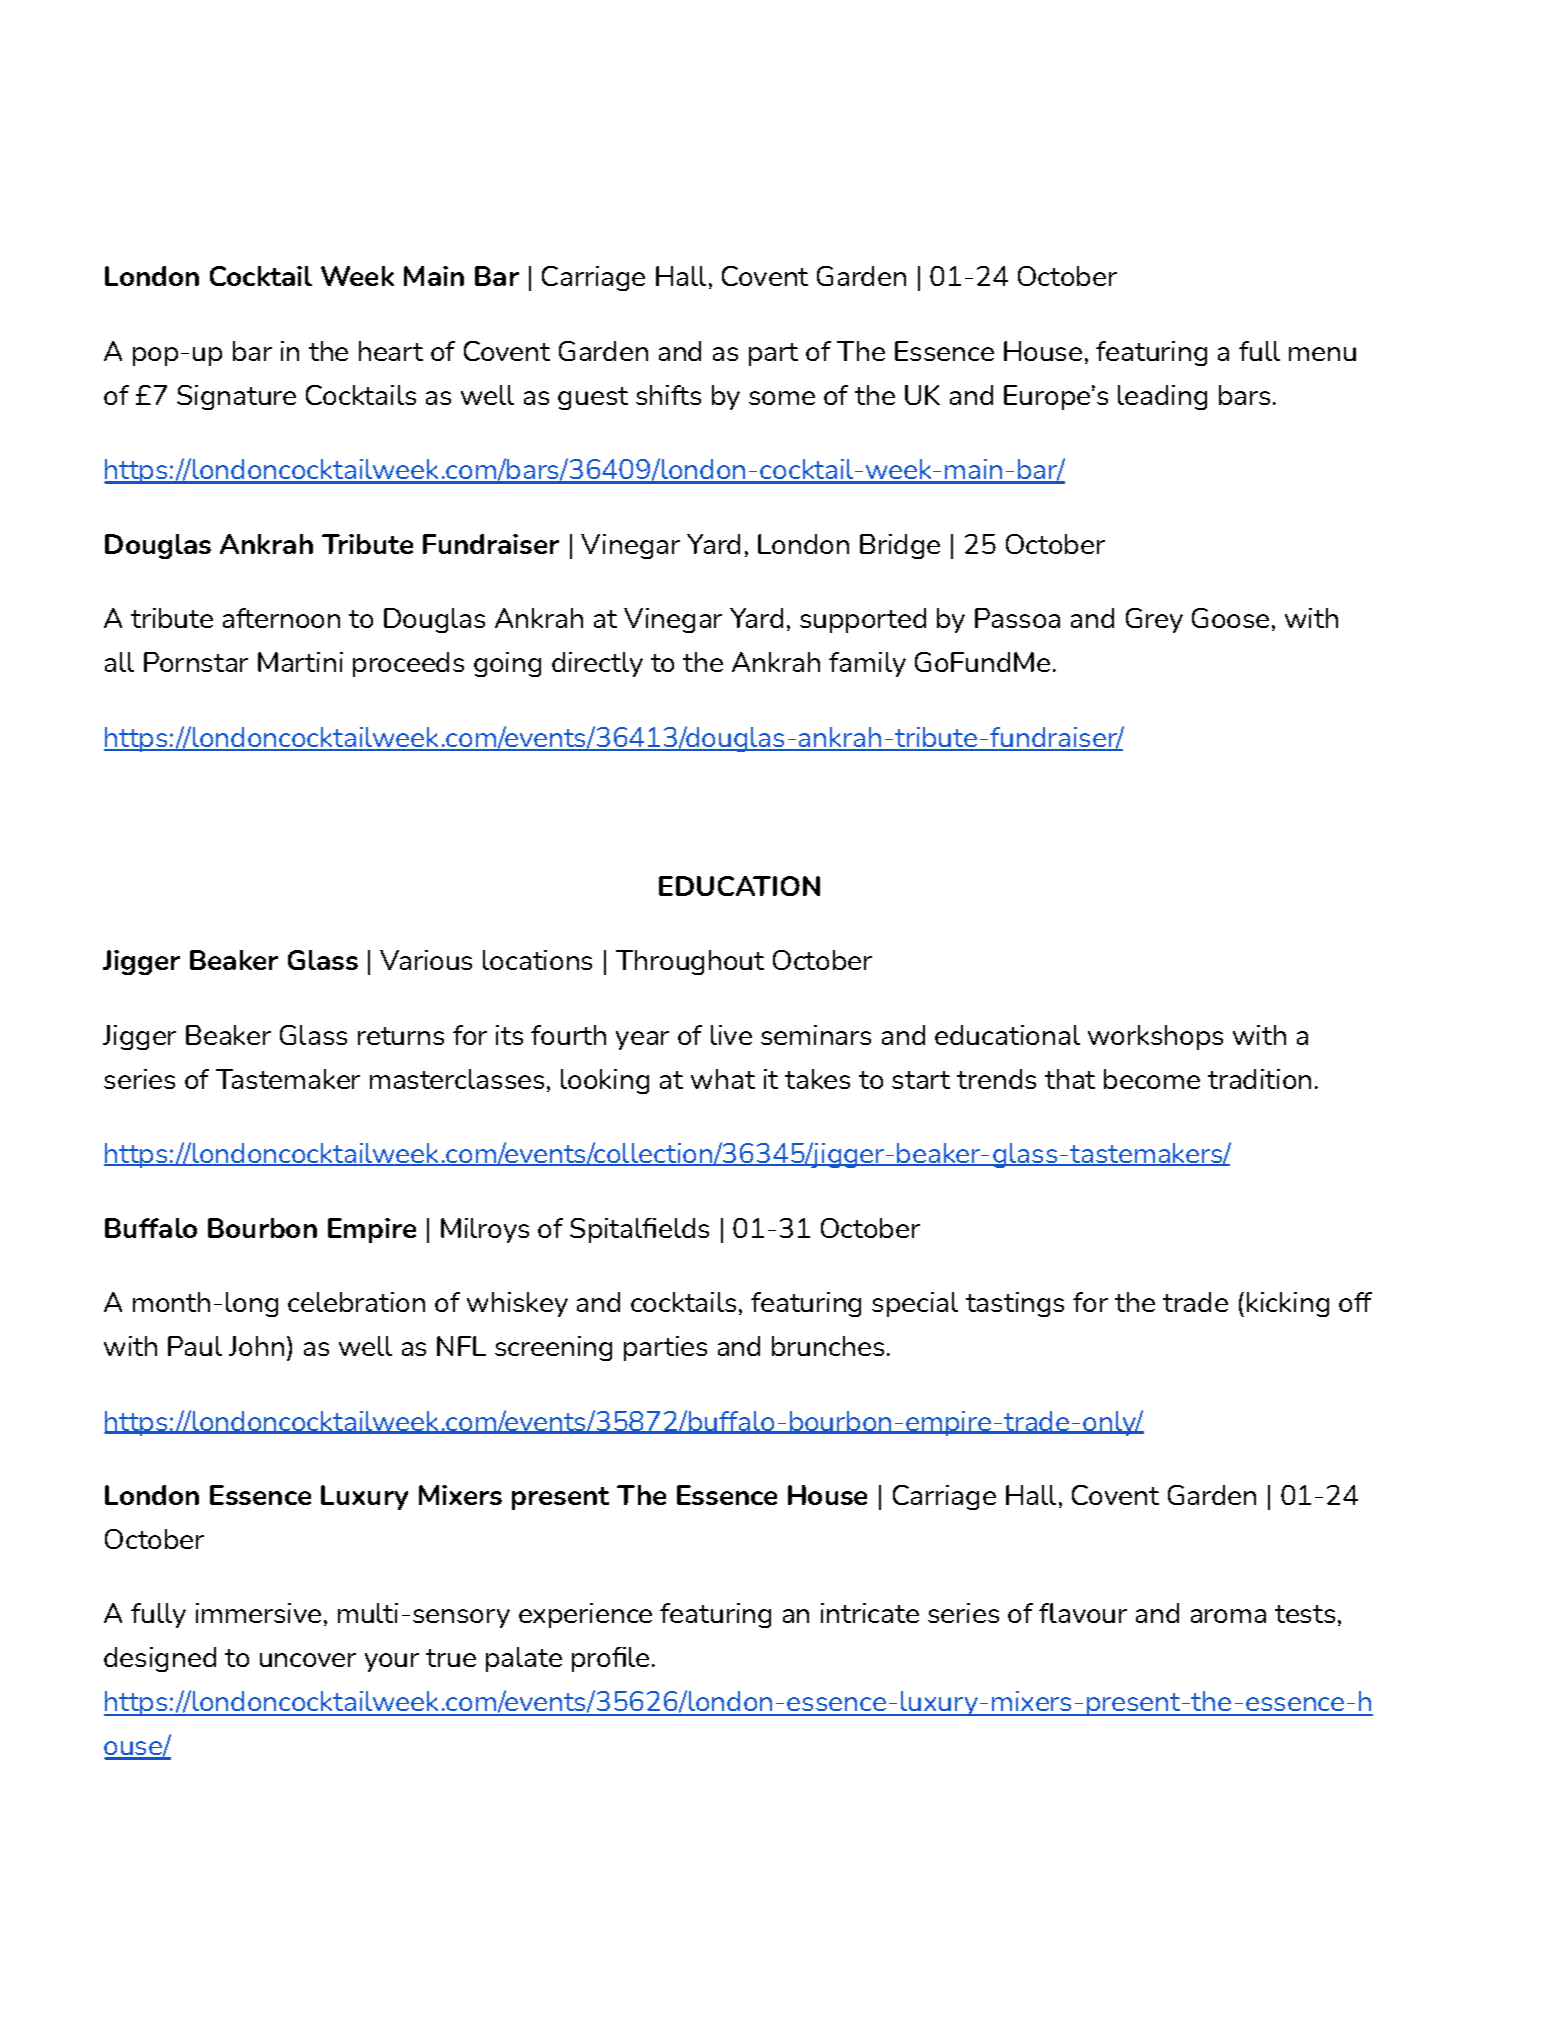  I want to click on Goose, so click(1230, 618).
